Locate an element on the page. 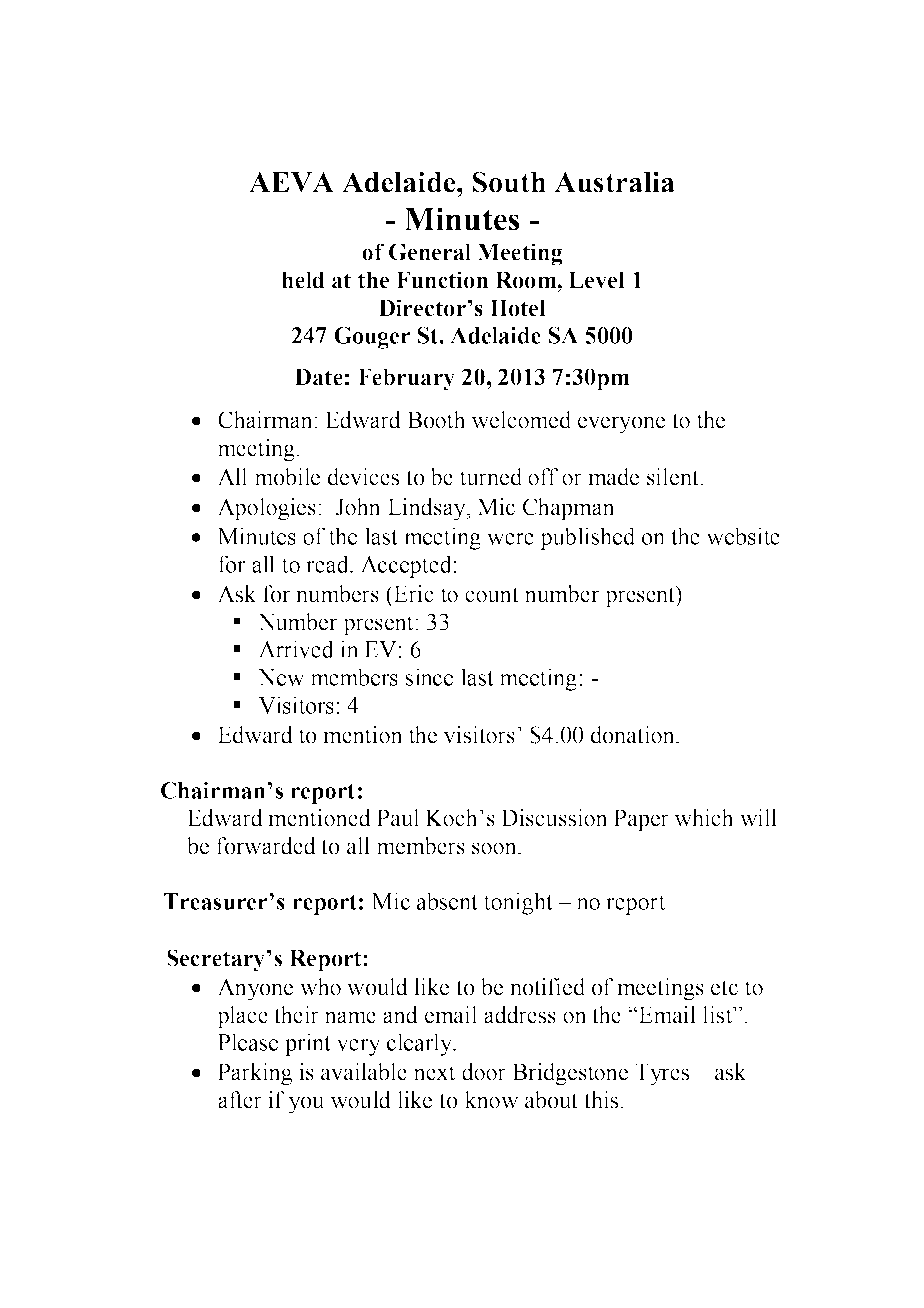 This page has height=1308, width=924. door is located at coordinates (484, 1072).
